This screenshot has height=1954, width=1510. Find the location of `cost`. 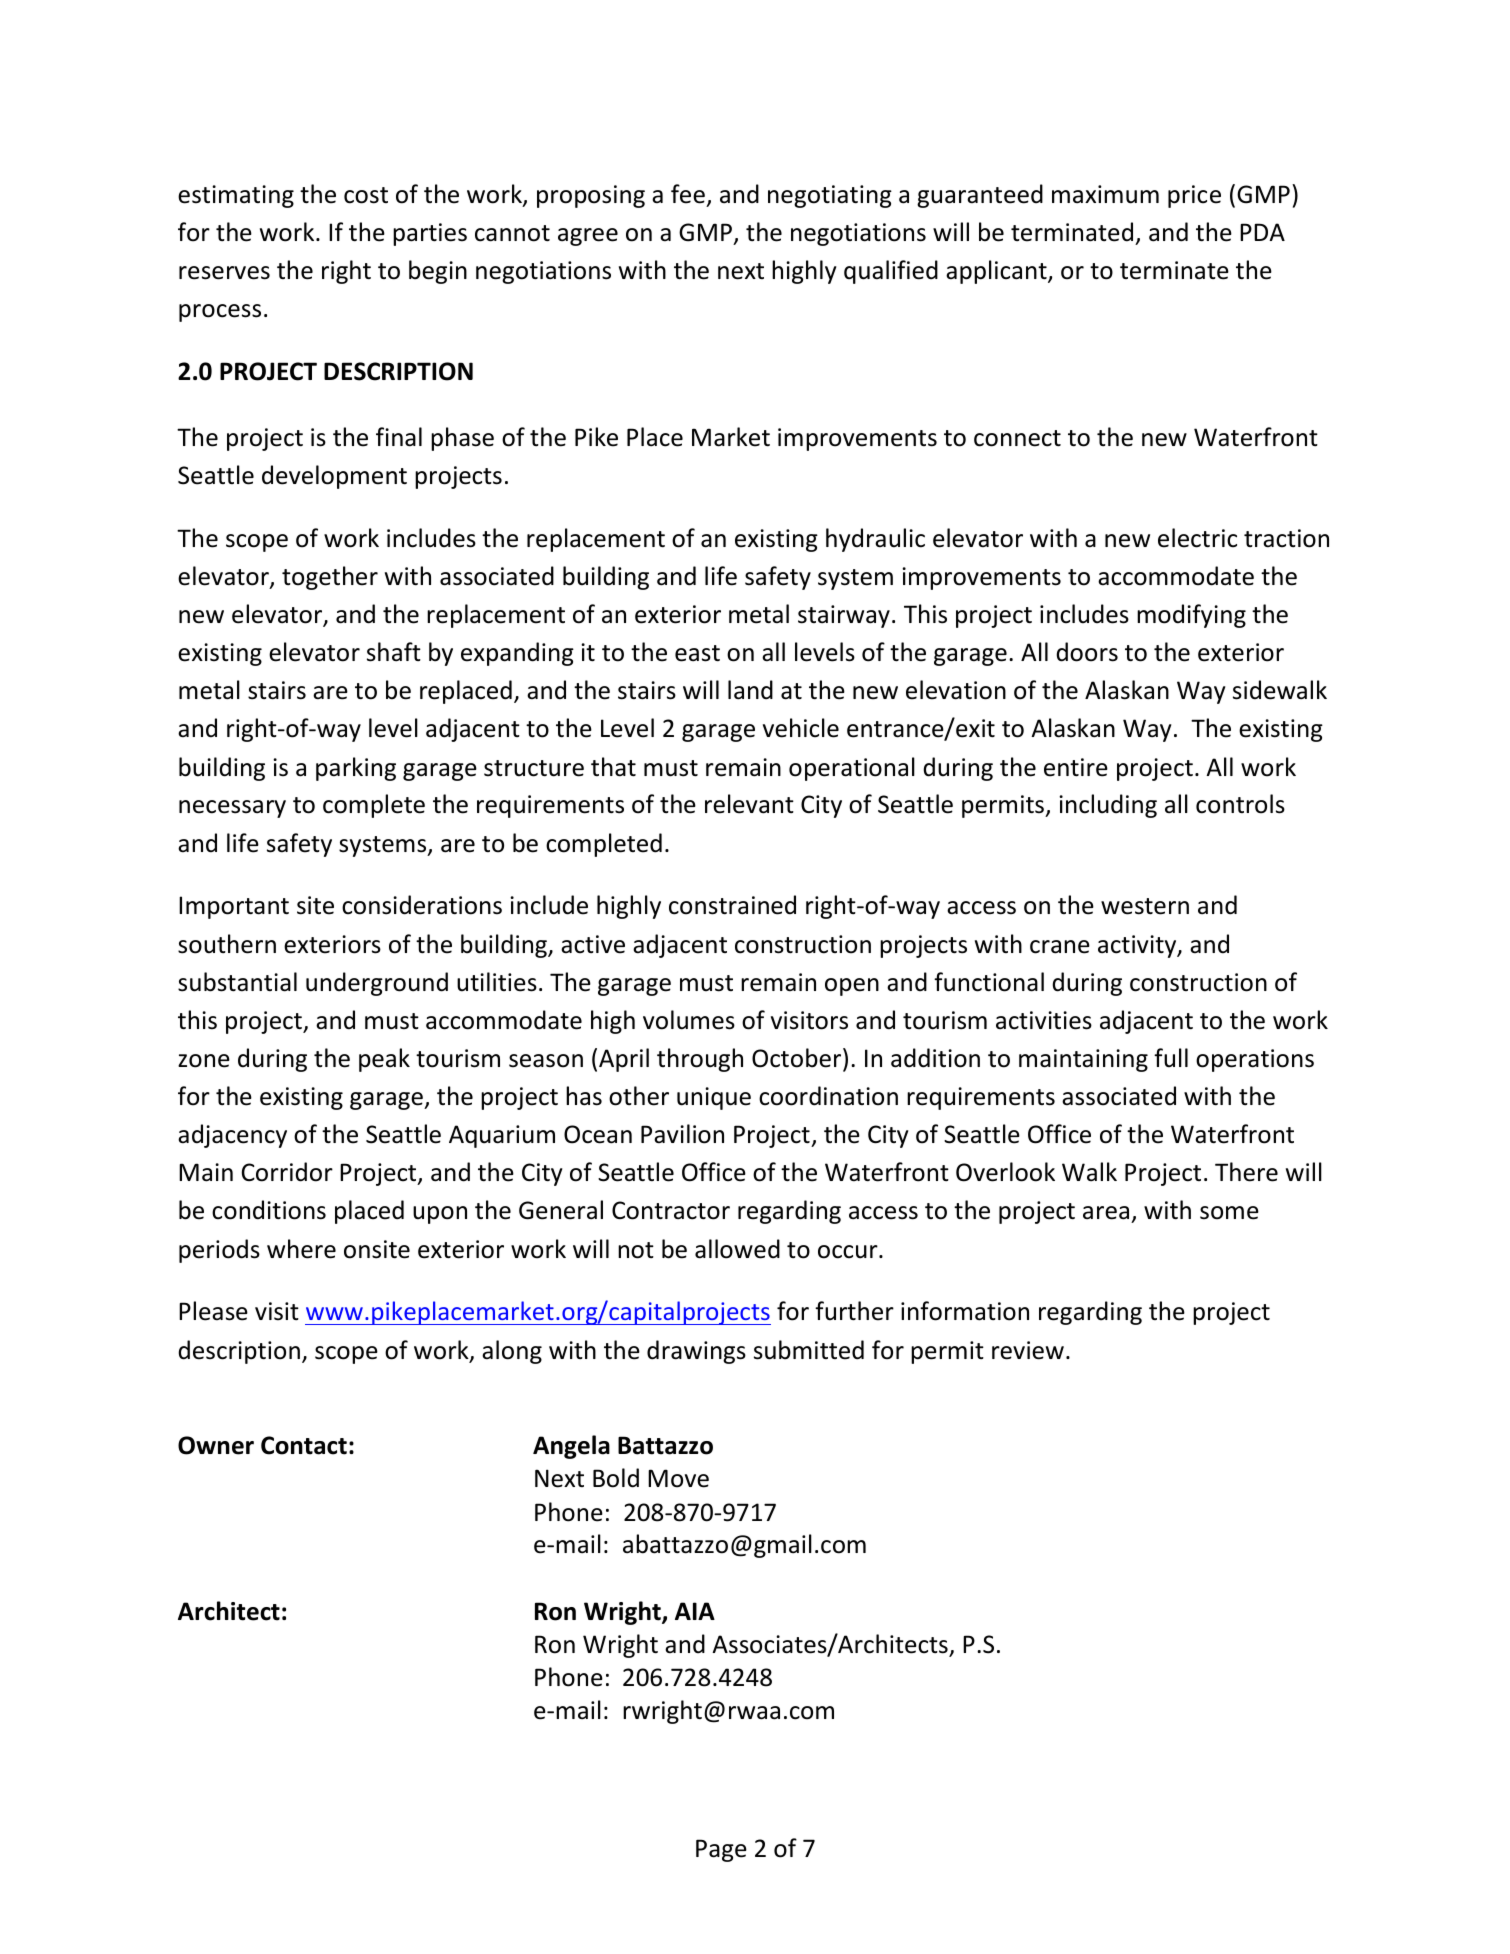

cost is located at coordinates (366, 195).
